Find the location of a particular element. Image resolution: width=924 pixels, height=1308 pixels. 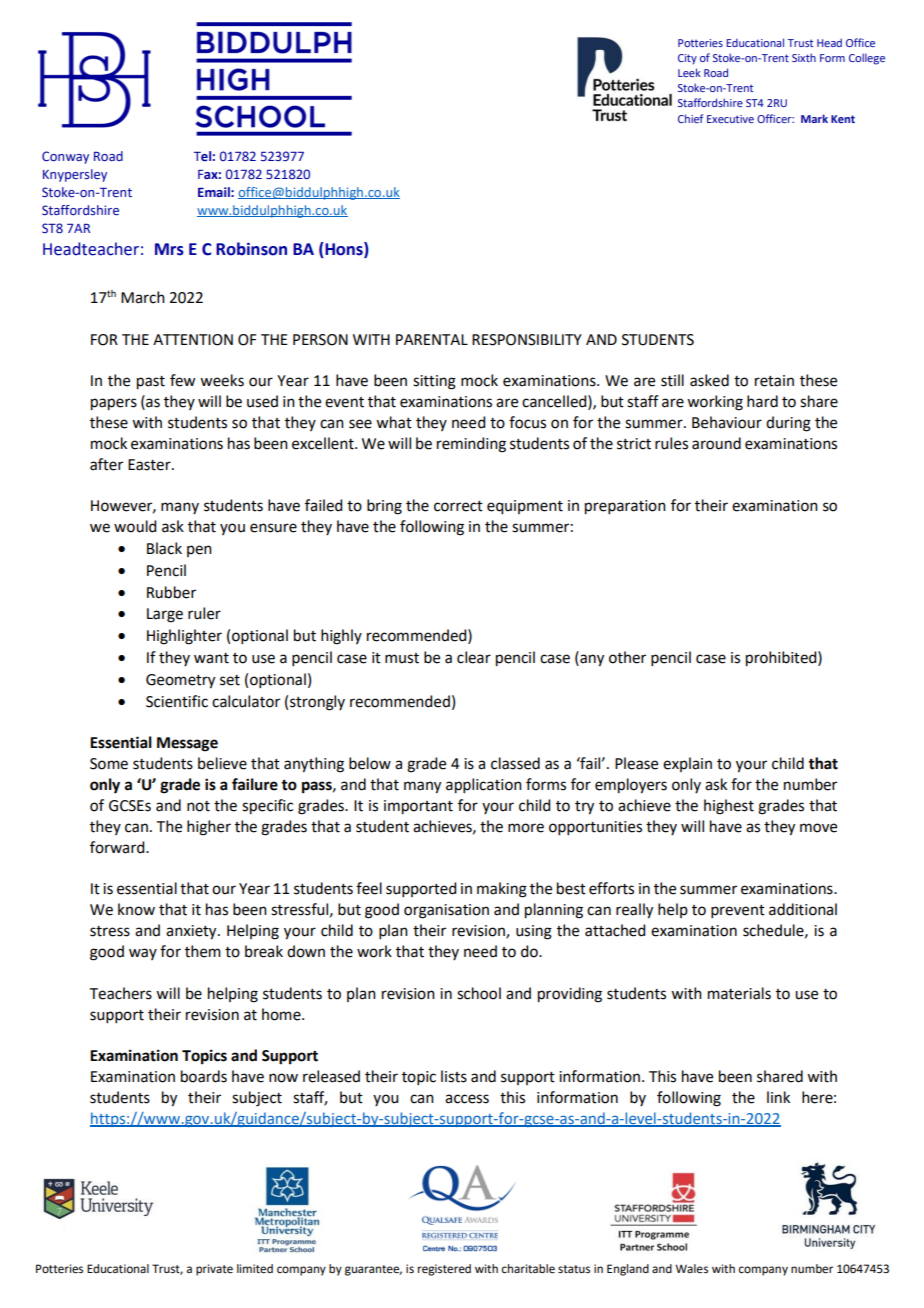

Conway is located at coordinates (65, 157).
